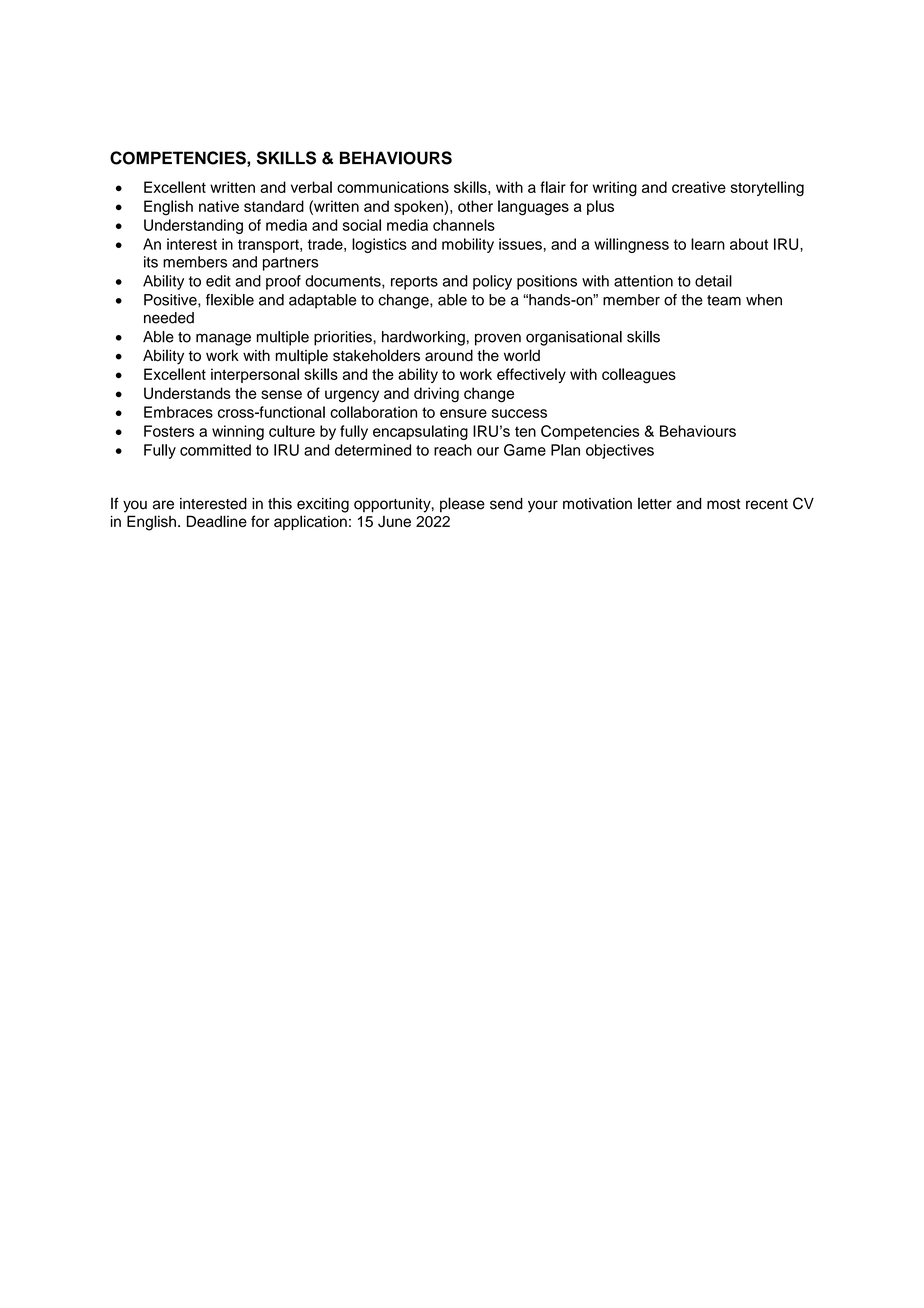 The height and width of the image is (1308, 924). I want to click on ensure, so click(463, 413).
